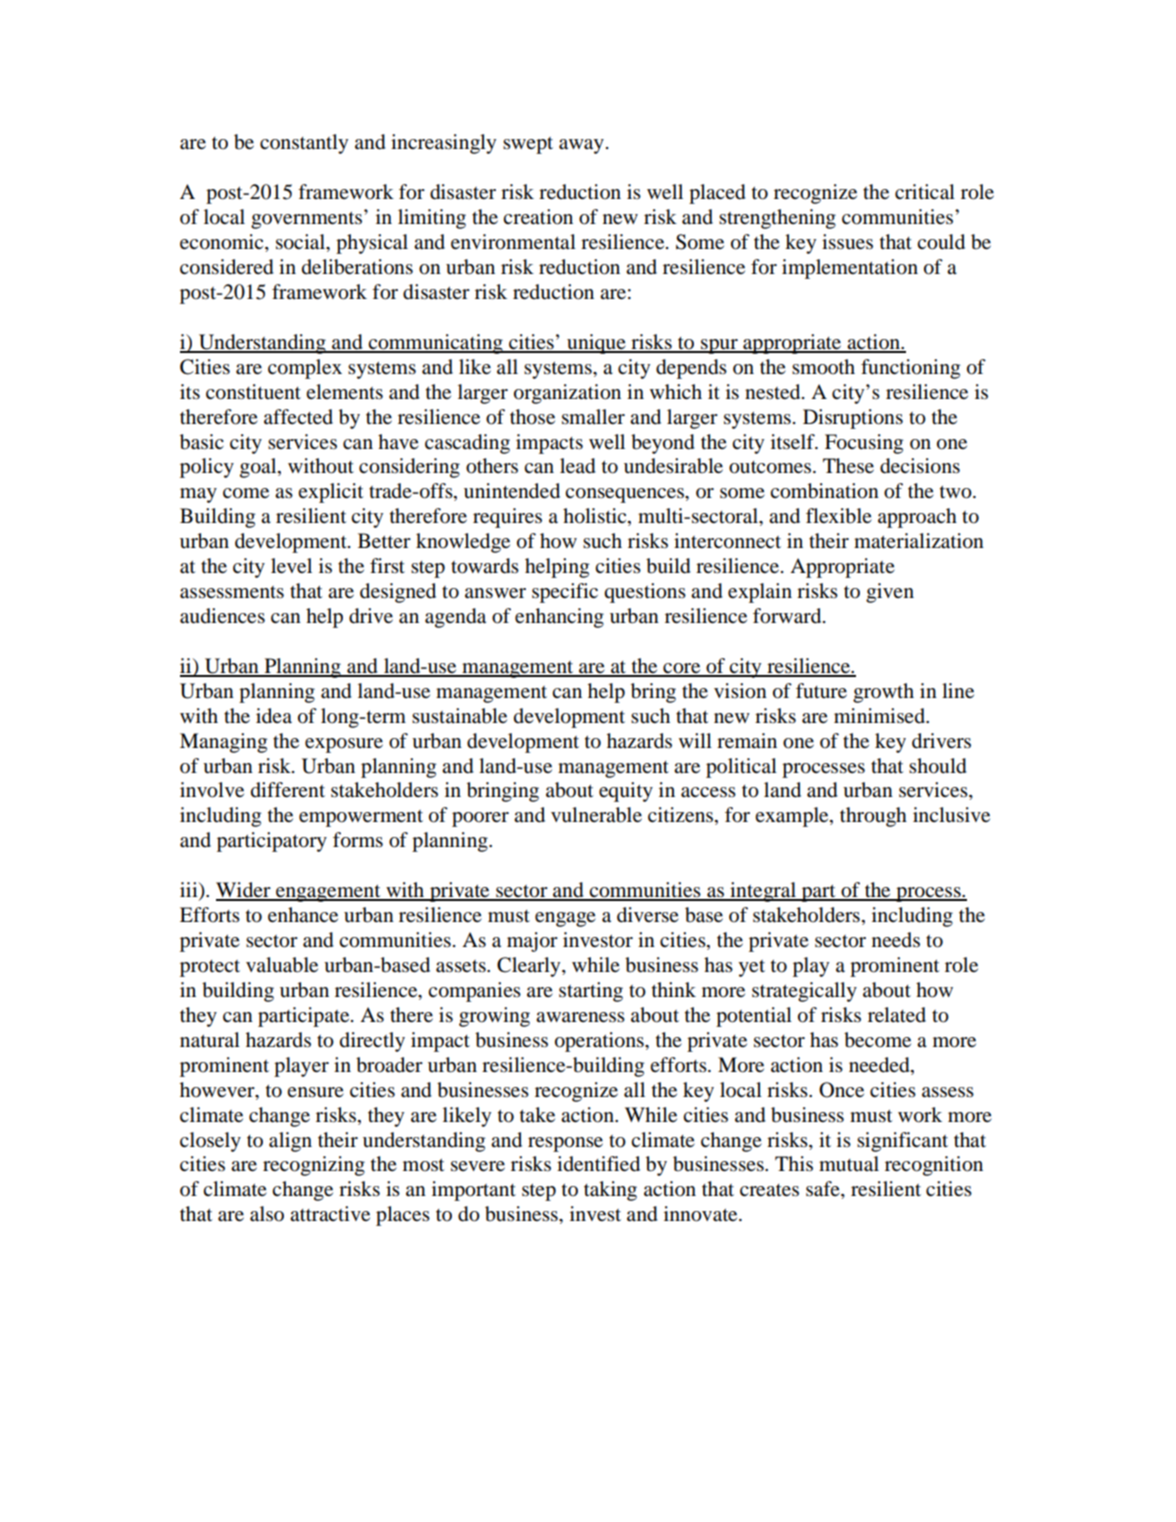  What do you see at coordinates (532, 942) in the screenshot?
I see `major` at bounding box center [532, 942].
